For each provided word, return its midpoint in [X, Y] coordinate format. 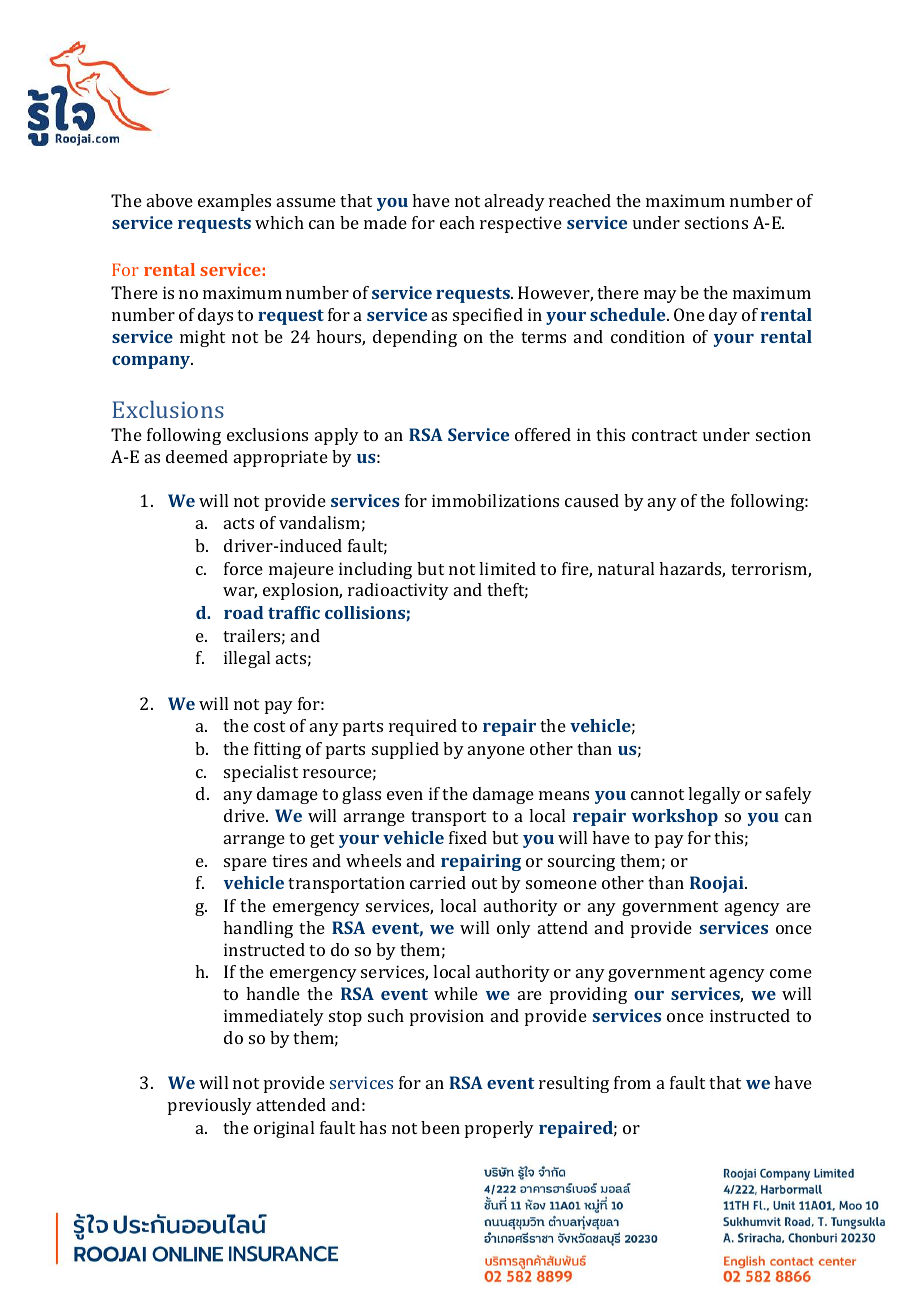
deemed [197, 456]
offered [543, 434]
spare [245, 864]
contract [664, 435]
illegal [247, 659]
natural [626, 568]
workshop [675, 817]
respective [521, 224]
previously [210, 1106]
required [423, 727]
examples [234, 202]
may [660, 296]
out [484, 883]
